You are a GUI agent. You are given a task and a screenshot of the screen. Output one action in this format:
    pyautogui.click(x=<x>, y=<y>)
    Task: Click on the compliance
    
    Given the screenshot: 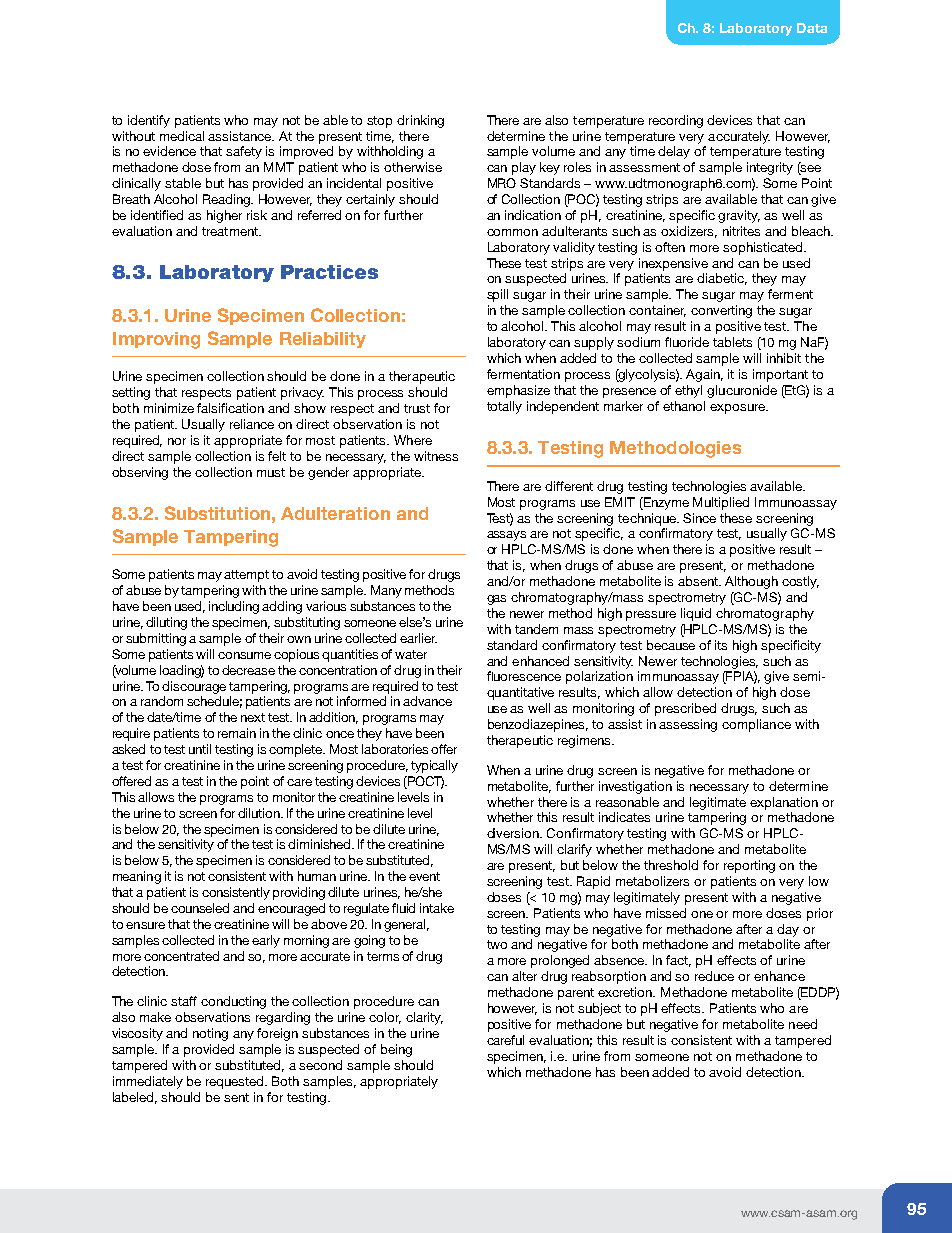 What is the action you would take?
    pyautogui.click(x=756, y=725)
